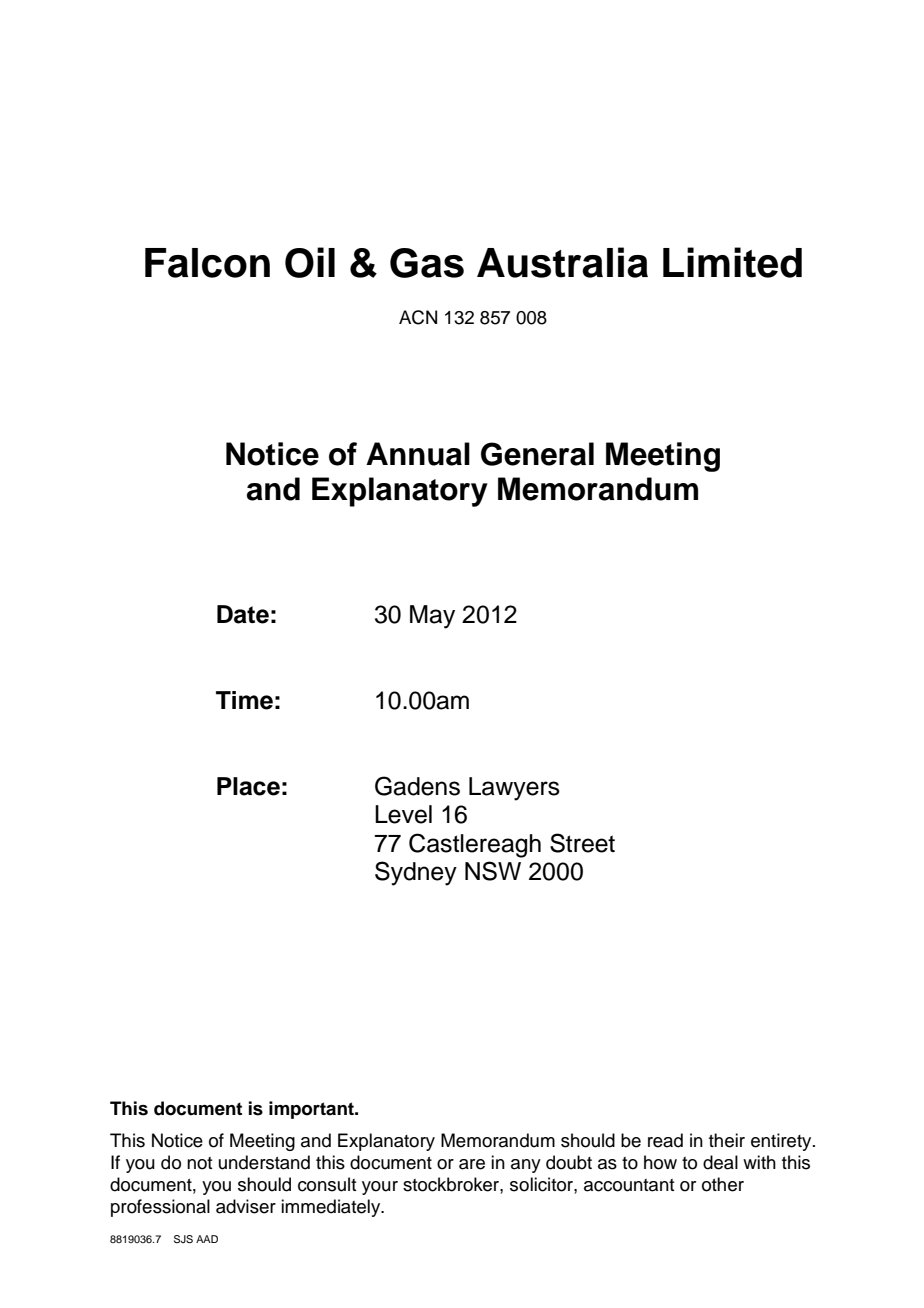 Image resolution: width=924 pixels, height=1308 pixels. What do you see at coordinates (246, 1206) in the document?
I see `adviser` at bounding box center [246, 1206].
